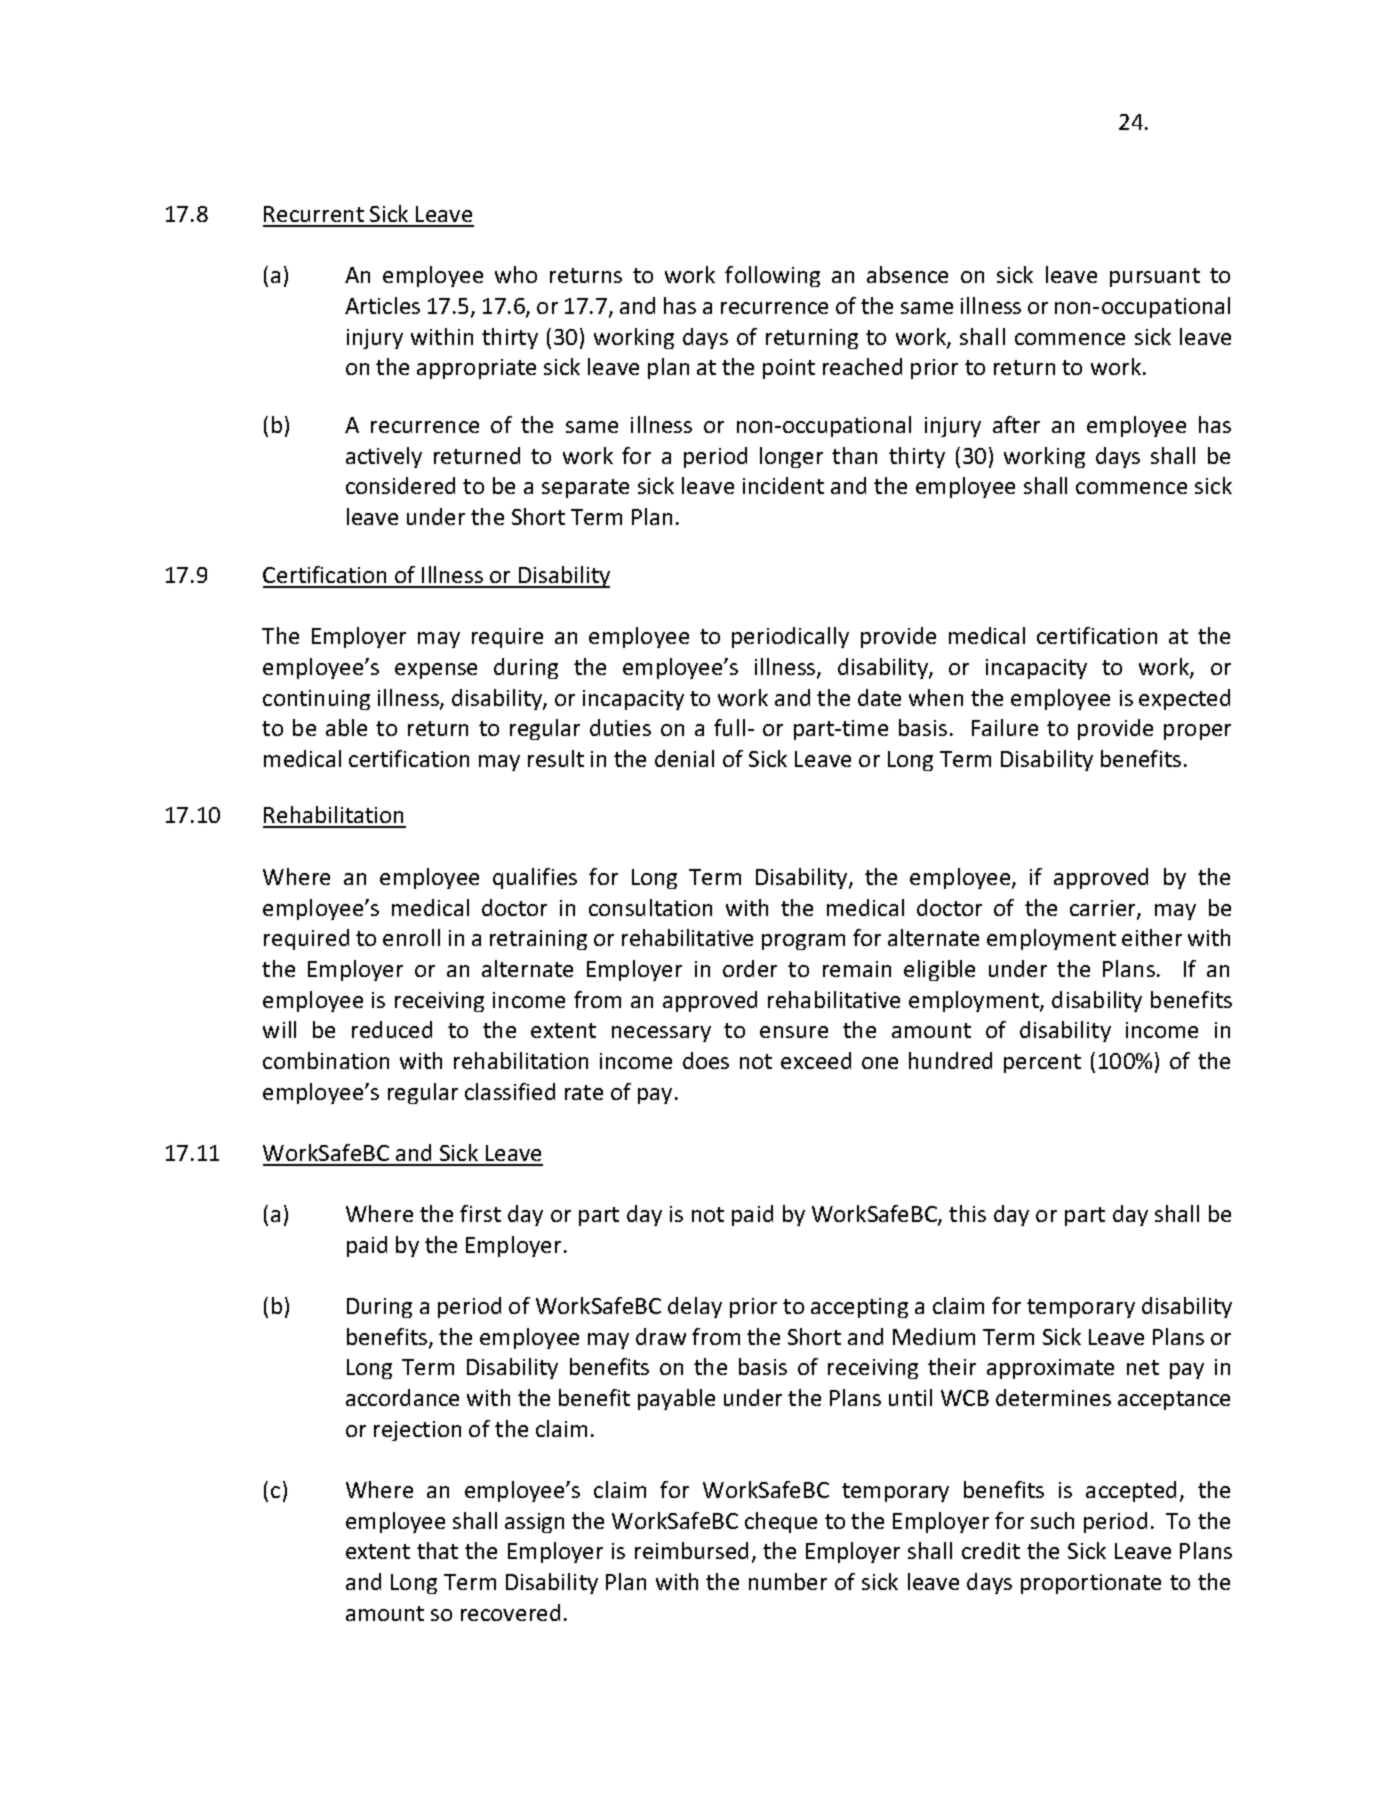  Describe the element at coordinates (480, 1213) in the page. I see `first` at that location.
